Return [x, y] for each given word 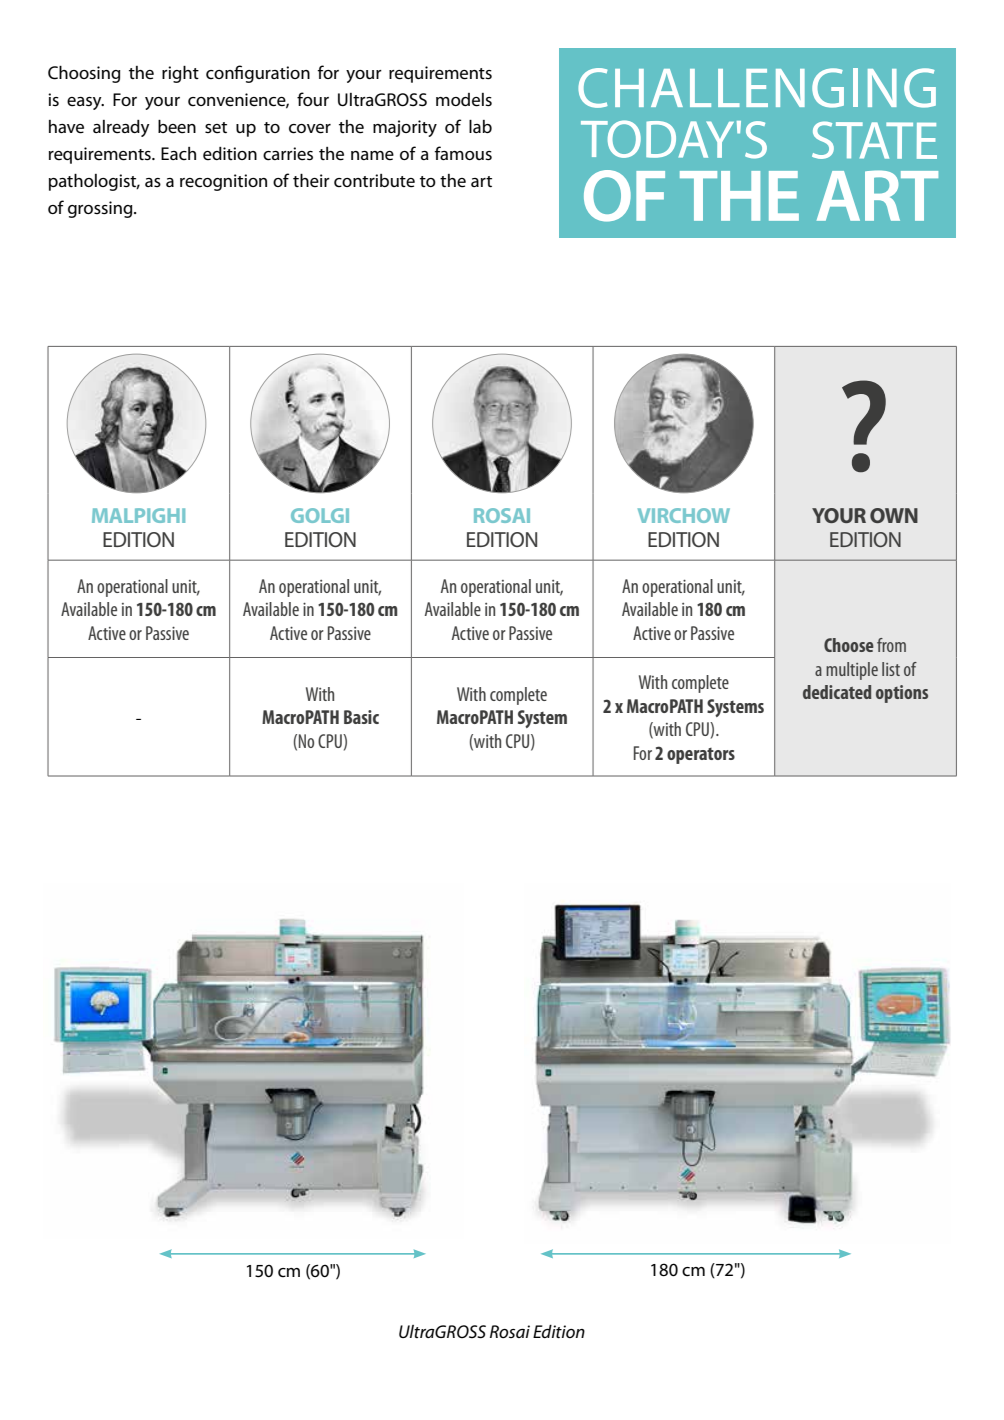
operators [701, 756]
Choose [849, 645]
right [180, 74]
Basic [361, 717]
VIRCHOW [684, 515]
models [464, 100]
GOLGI [320, 515]
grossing [101, 209]
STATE [874, 140]
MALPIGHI [138, 515]
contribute [374, 181]
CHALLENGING [757, 88]
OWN [894, 515]
